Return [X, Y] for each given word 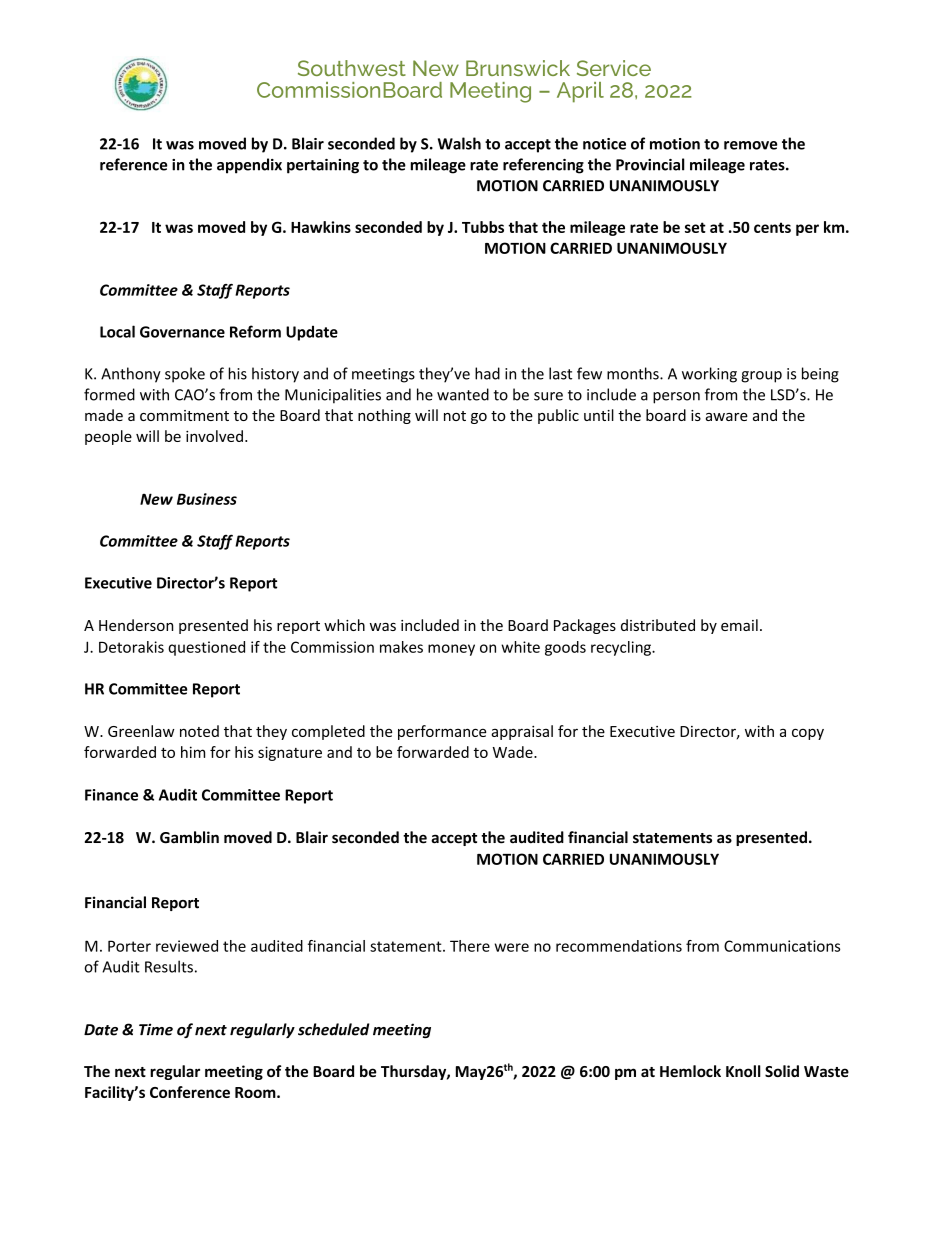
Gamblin [189, 837]
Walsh [459, 143]
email [739, 625]
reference [133, 164]
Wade [514, 752]
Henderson [136, 625]
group [761, 377]
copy [808, 734]
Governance [182, 332]
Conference [190, 1092]
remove [750, 145]
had [487, 373]
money [451, 650]
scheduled [333, 1029]
